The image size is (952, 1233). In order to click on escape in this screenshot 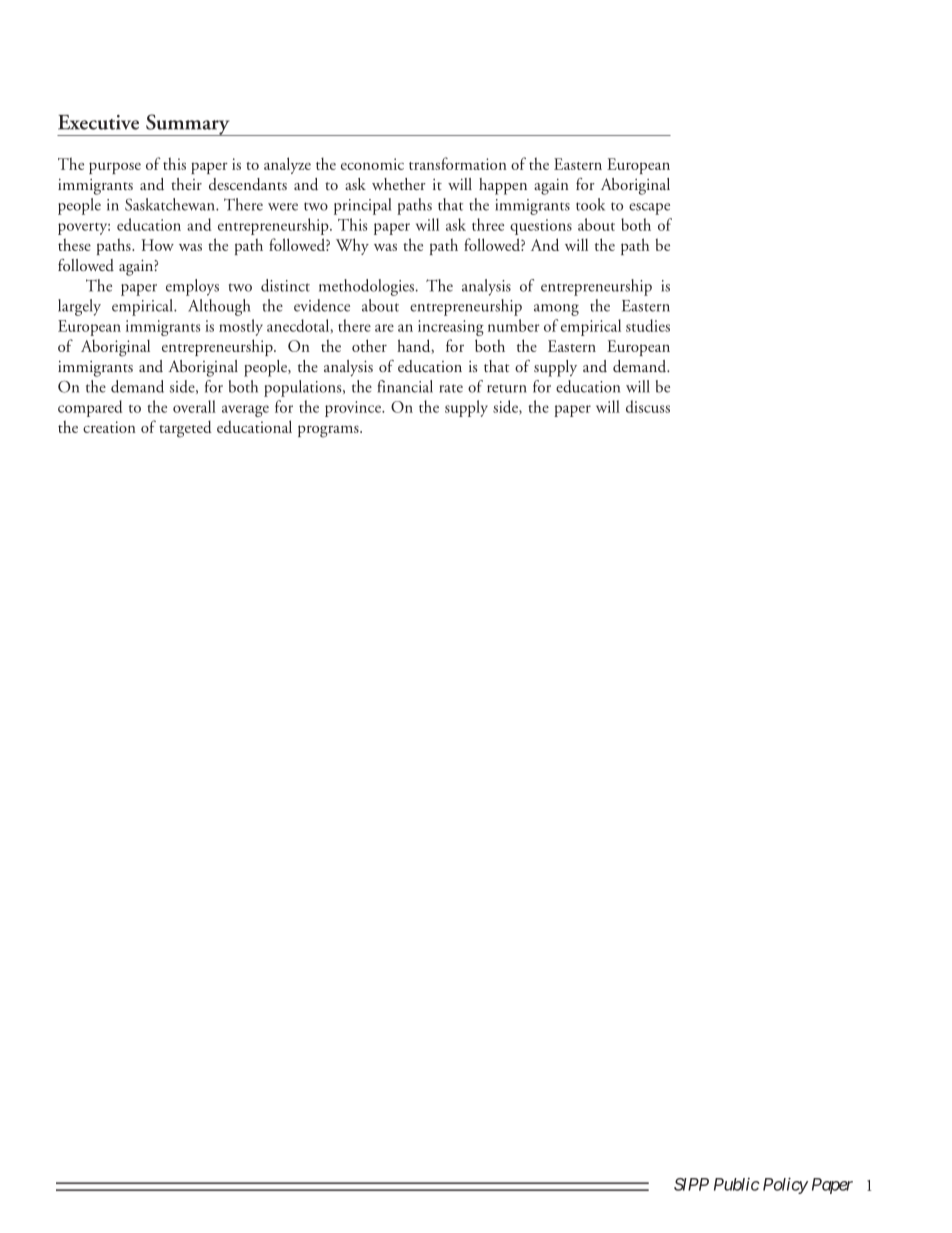, I will do `click(649, 209)`.
